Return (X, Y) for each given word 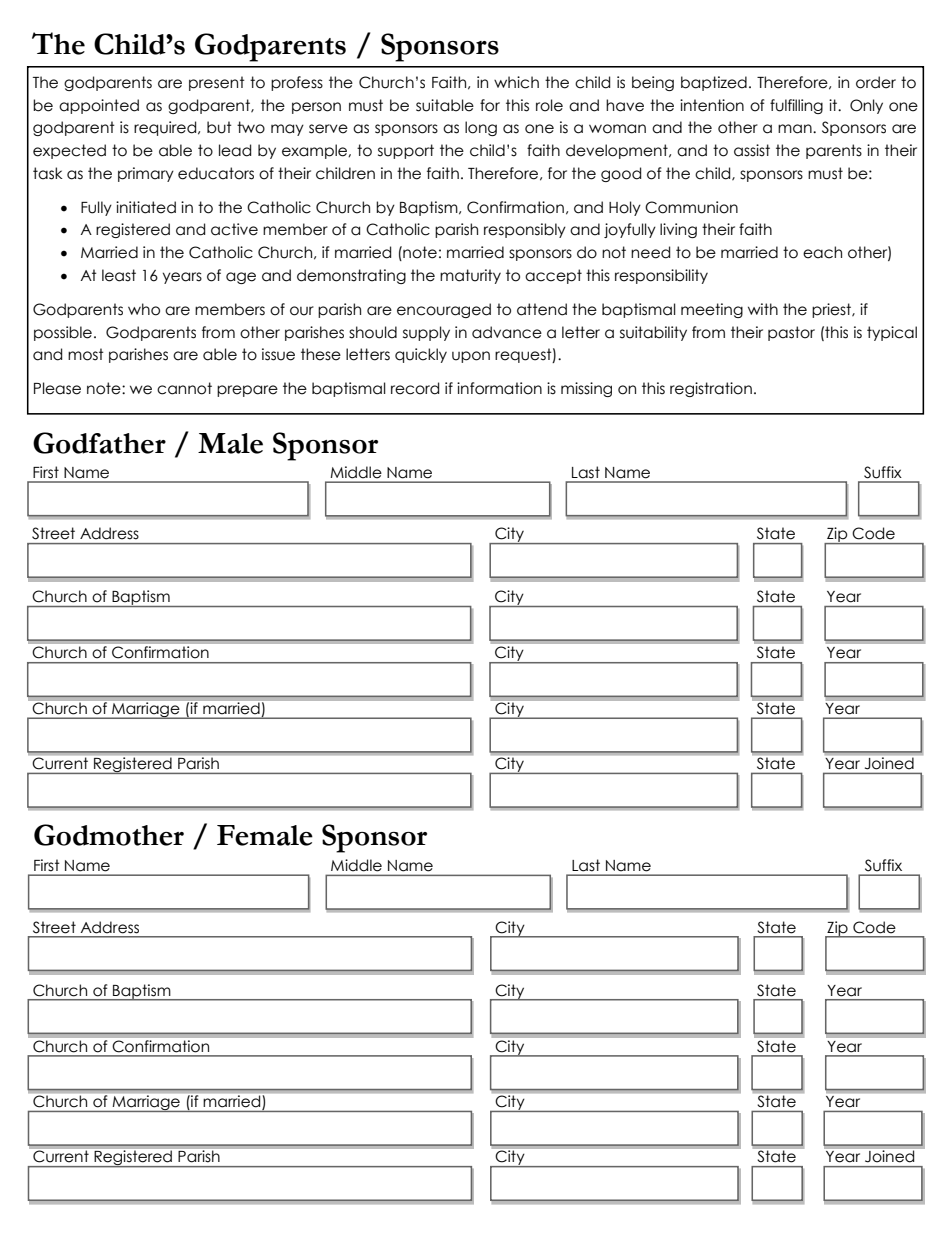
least (119, 275)
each (822, 252)
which (516, 82)
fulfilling (796, 106)
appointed (99, 106)
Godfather (99, 443)
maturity (470, 276)
